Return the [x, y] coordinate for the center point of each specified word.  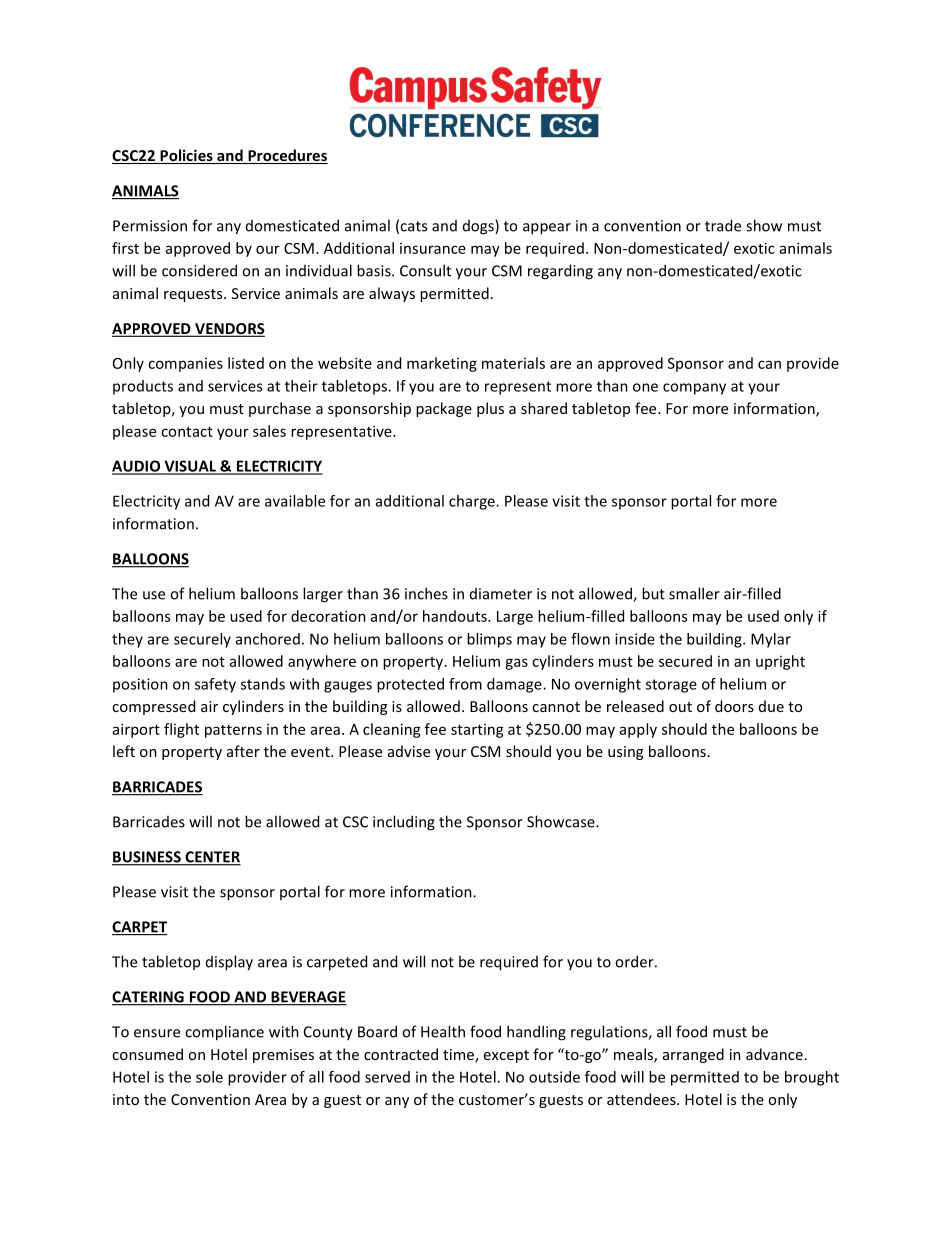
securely [202, 640]
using [625, 753]
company [694, 389]
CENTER [212, 858]
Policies [186, 156]
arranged [693, 1055]
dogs [479, 227]
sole [209, 1077]
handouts [456, 616]
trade [723, 225]
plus [490, 409]
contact [187, 432]
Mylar [771, 640]
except [506, 1056]
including [404, 823]
